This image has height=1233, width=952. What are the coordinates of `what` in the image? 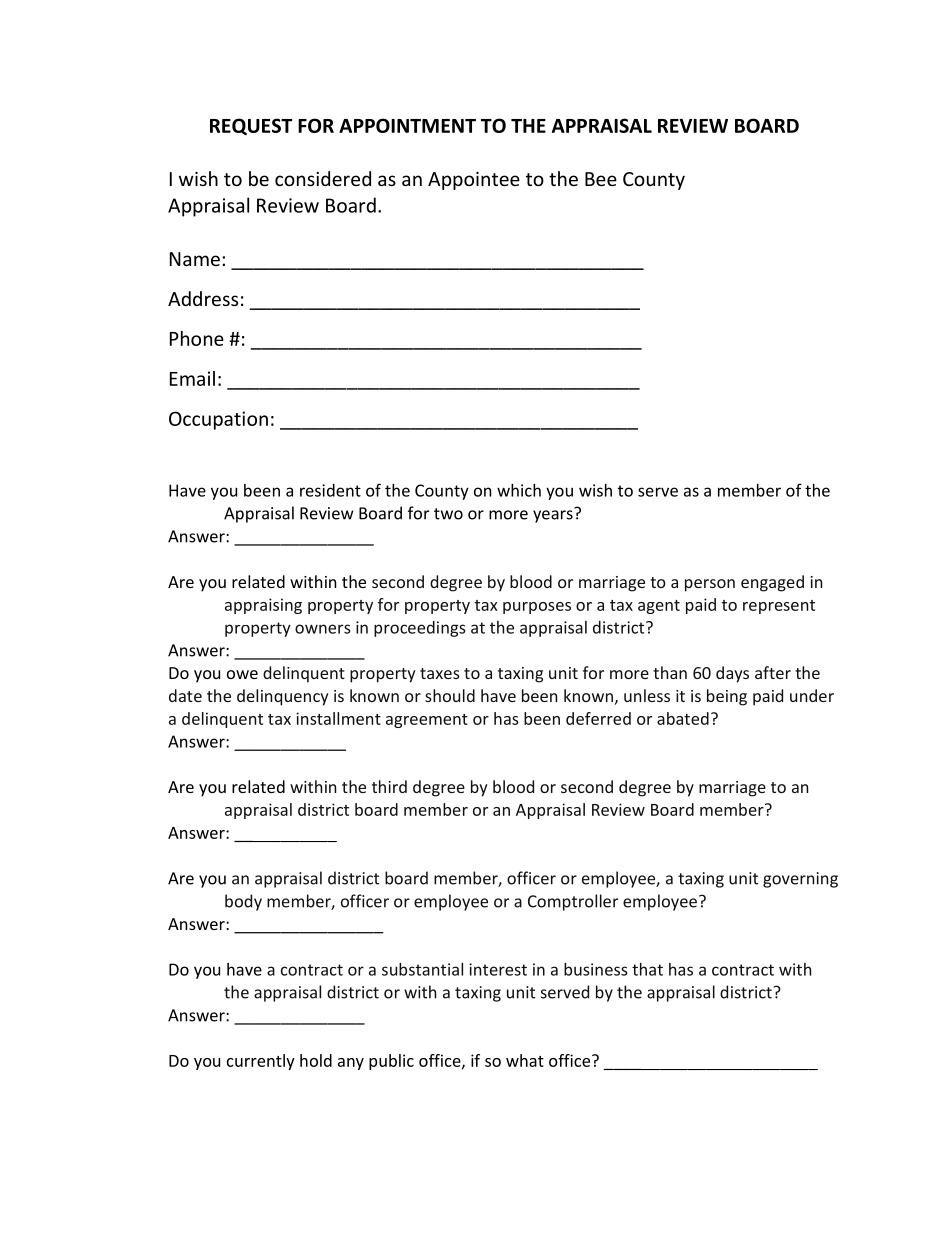 It's located at (525, 1060).
